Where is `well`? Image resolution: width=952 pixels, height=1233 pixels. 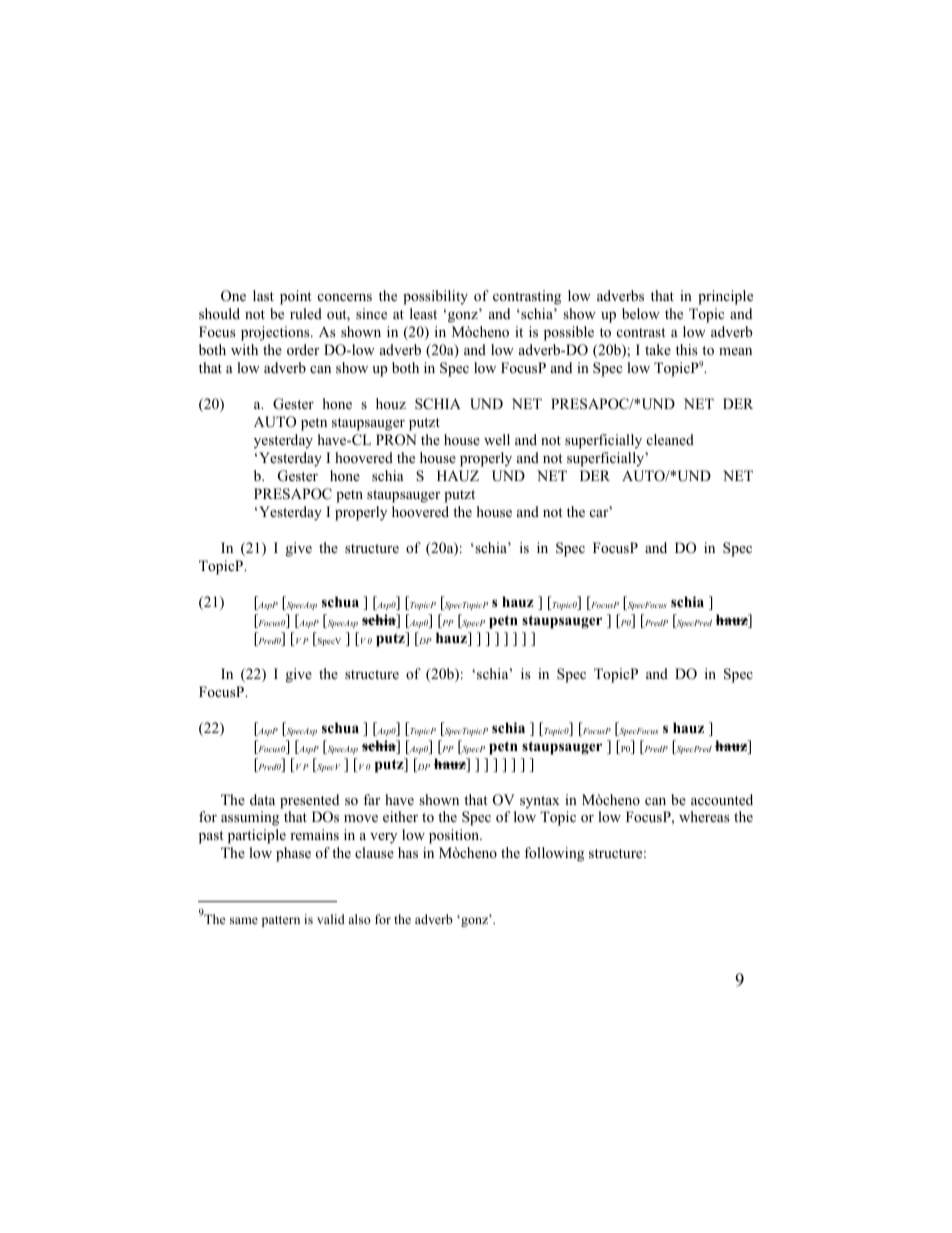 well is located at coordinates (497, 439).
